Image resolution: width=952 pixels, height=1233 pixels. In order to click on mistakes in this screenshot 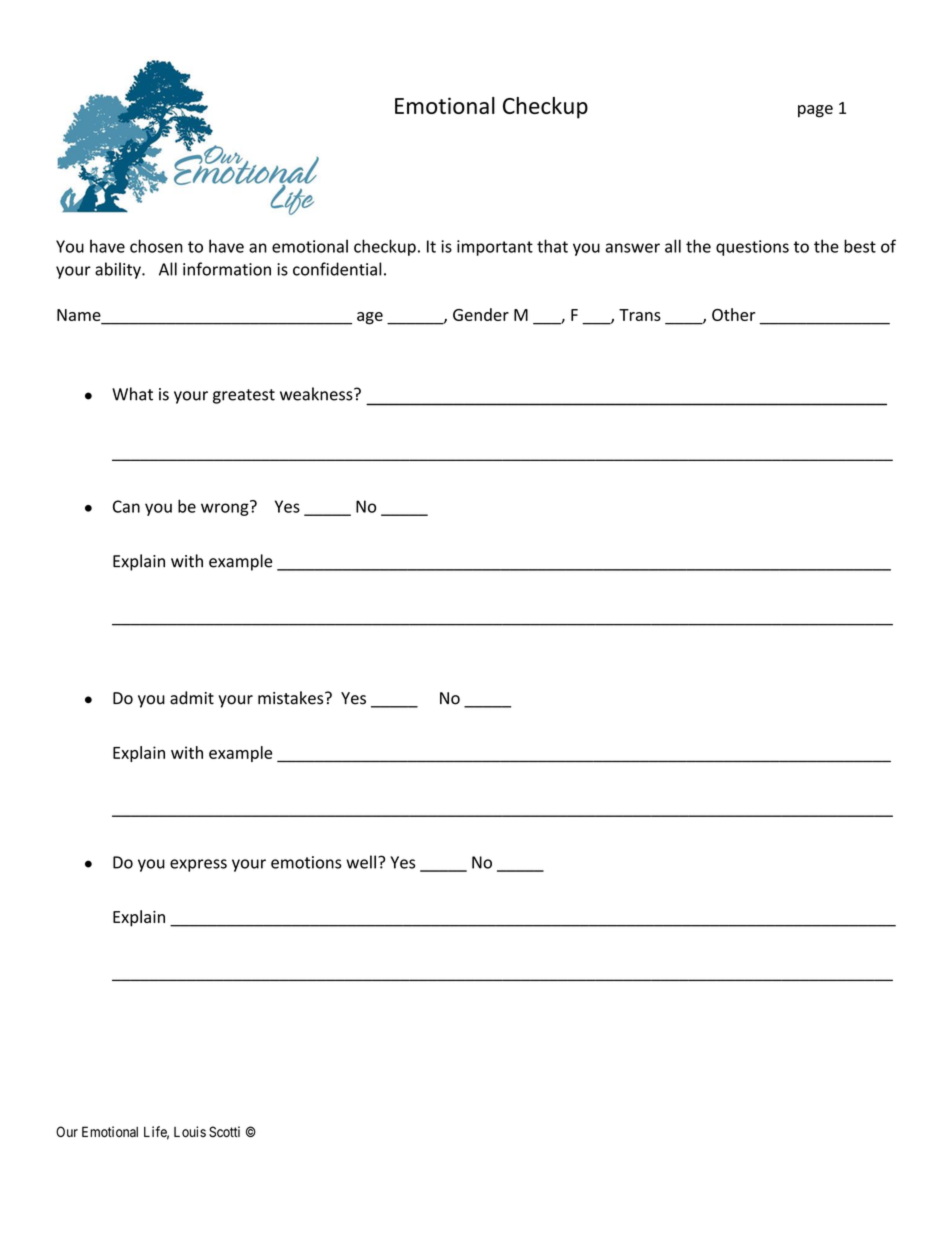, I will do `click(292, 698)`.
